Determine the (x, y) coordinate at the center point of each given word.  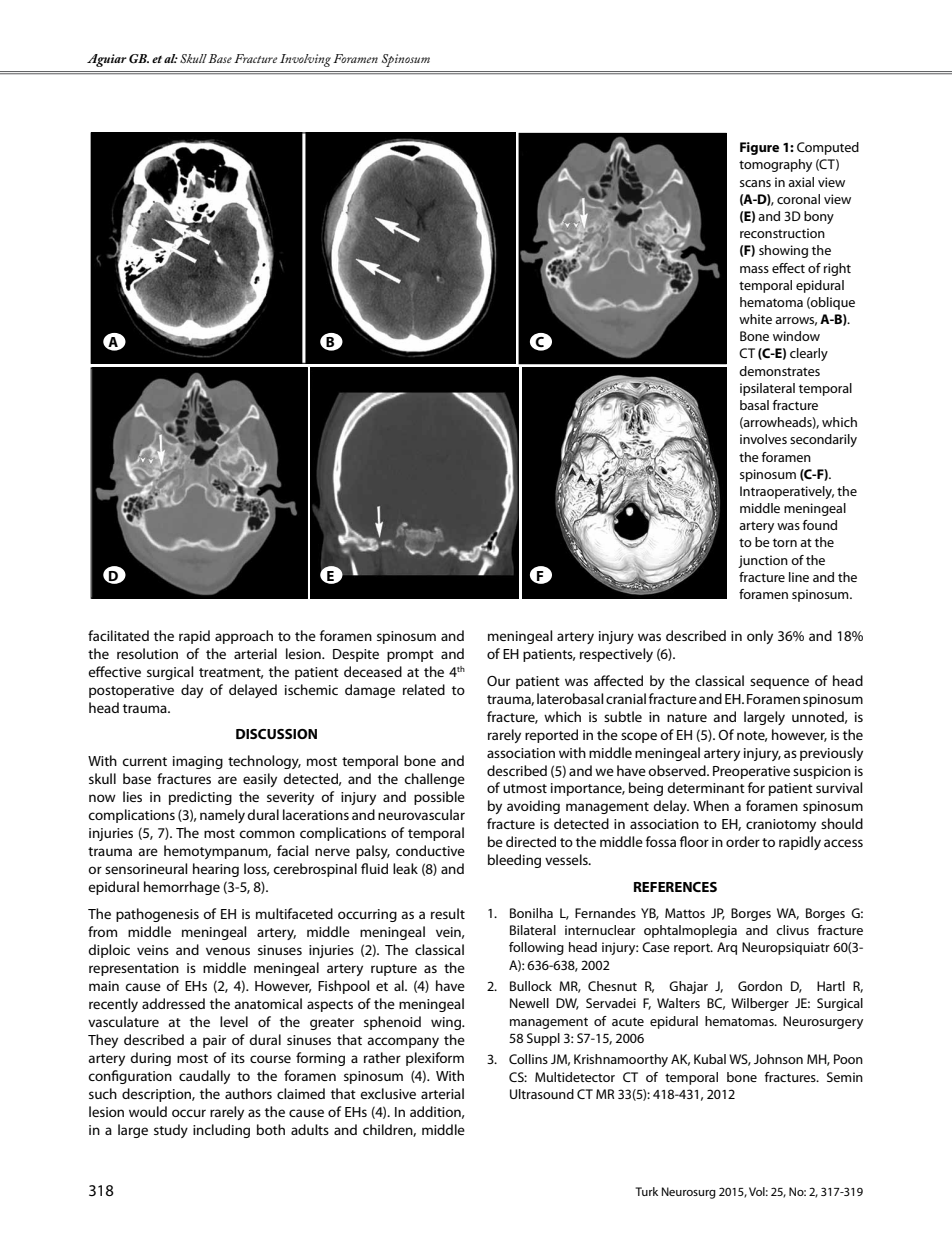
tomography (775, 165)
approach (244, 637)
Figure (759, 148)
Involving (305, 60)
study (171, 1131)
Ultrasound (542, 1094)
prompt (410, 656)
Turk (646, 1191)
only (760, 637)
